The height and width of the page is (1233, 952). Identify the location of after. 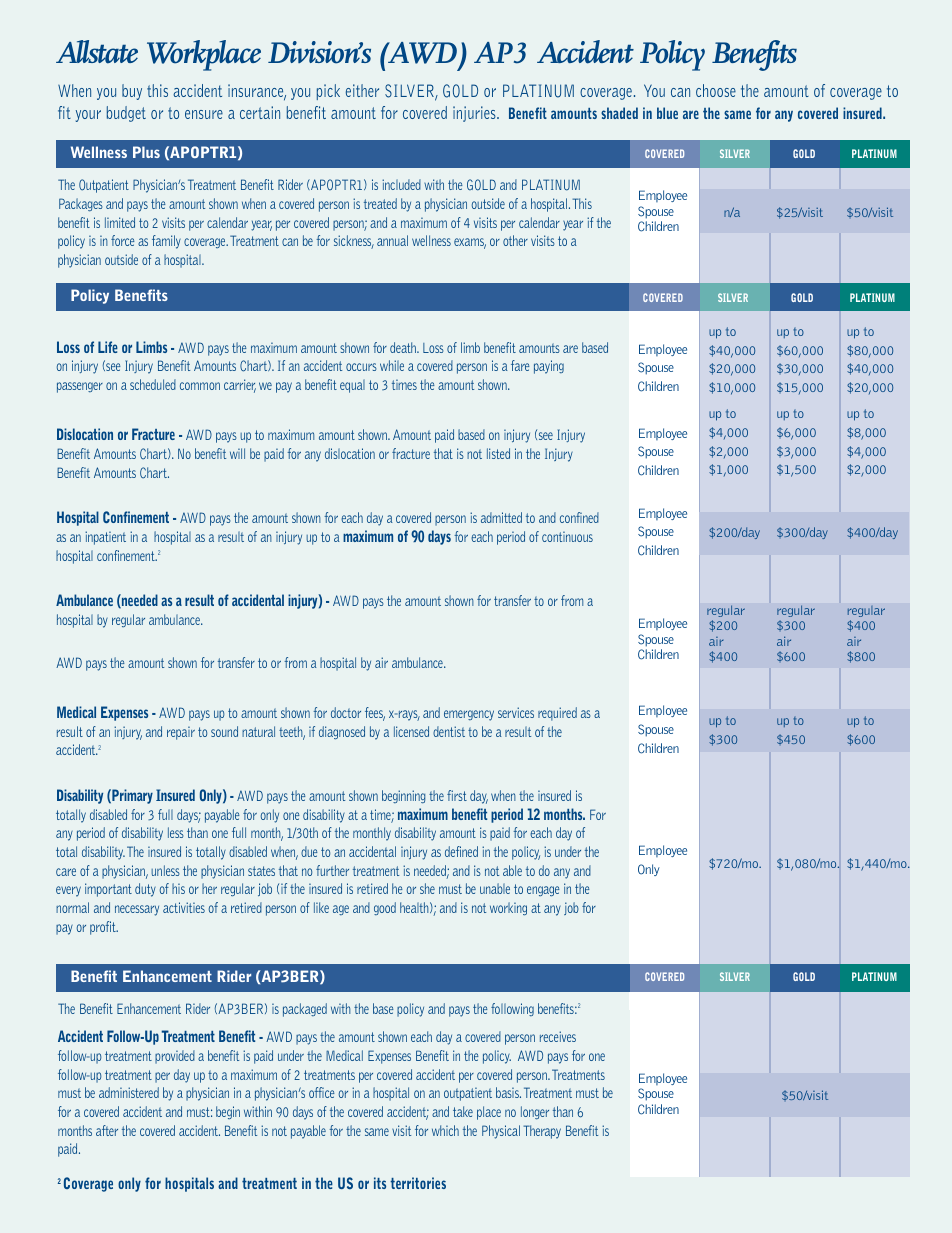
(107, 1130).
